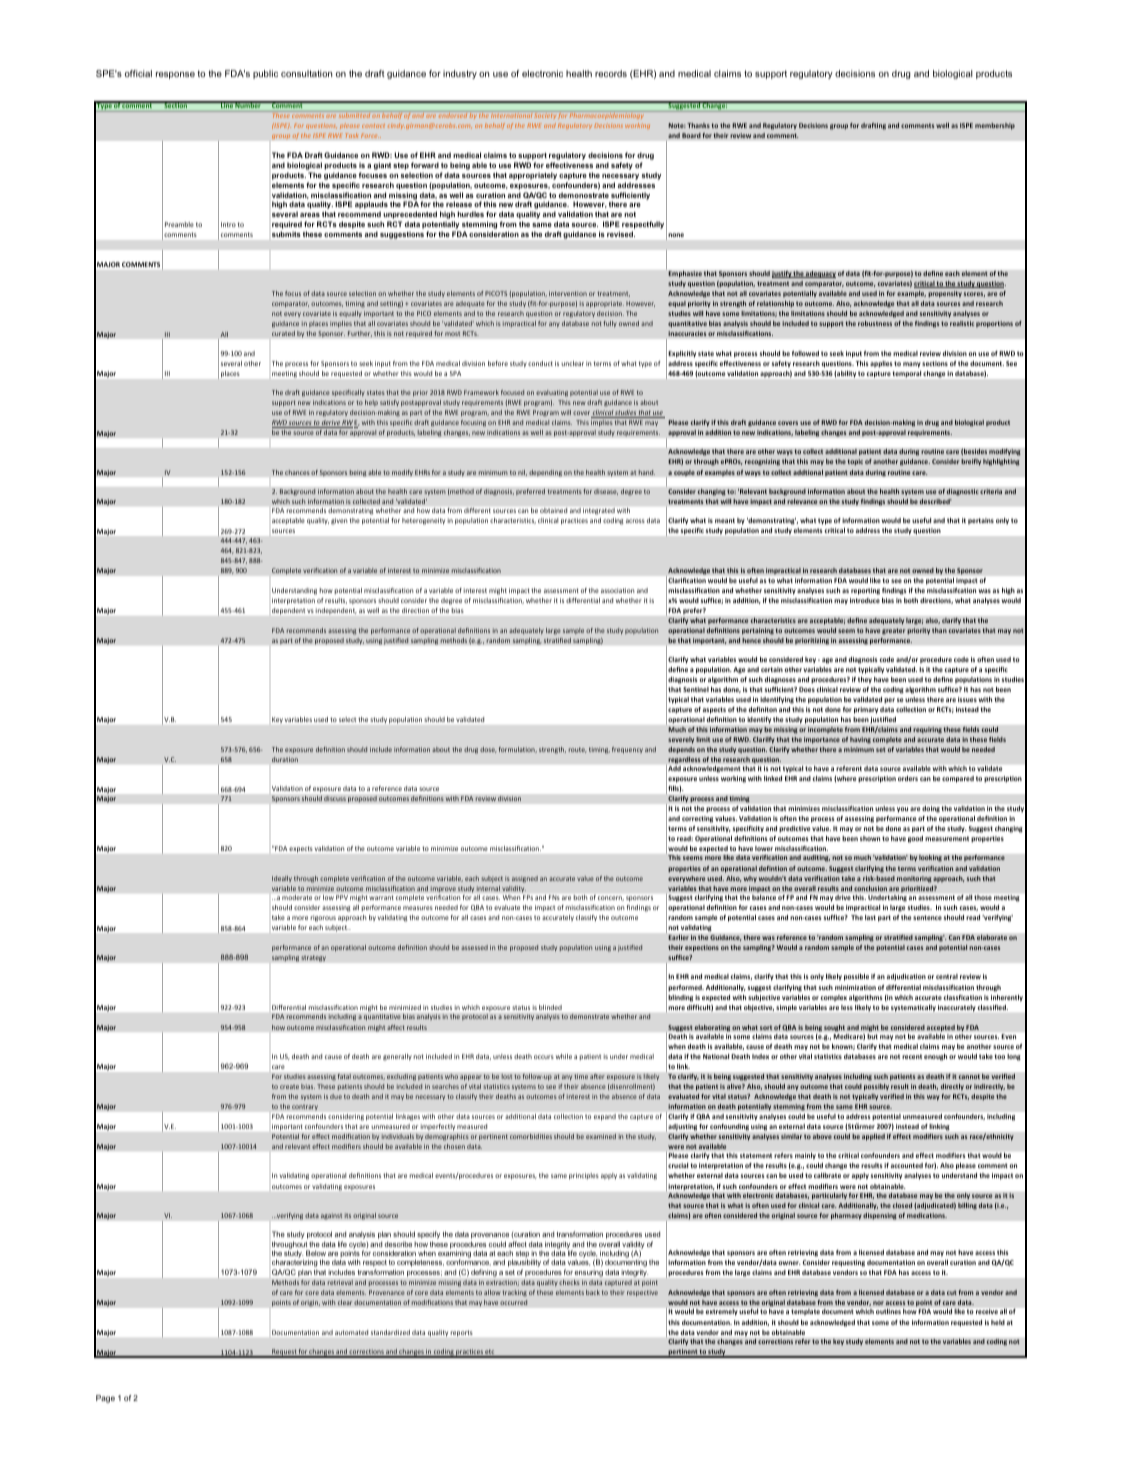  I want to click on etc, so click(490, 1353).
